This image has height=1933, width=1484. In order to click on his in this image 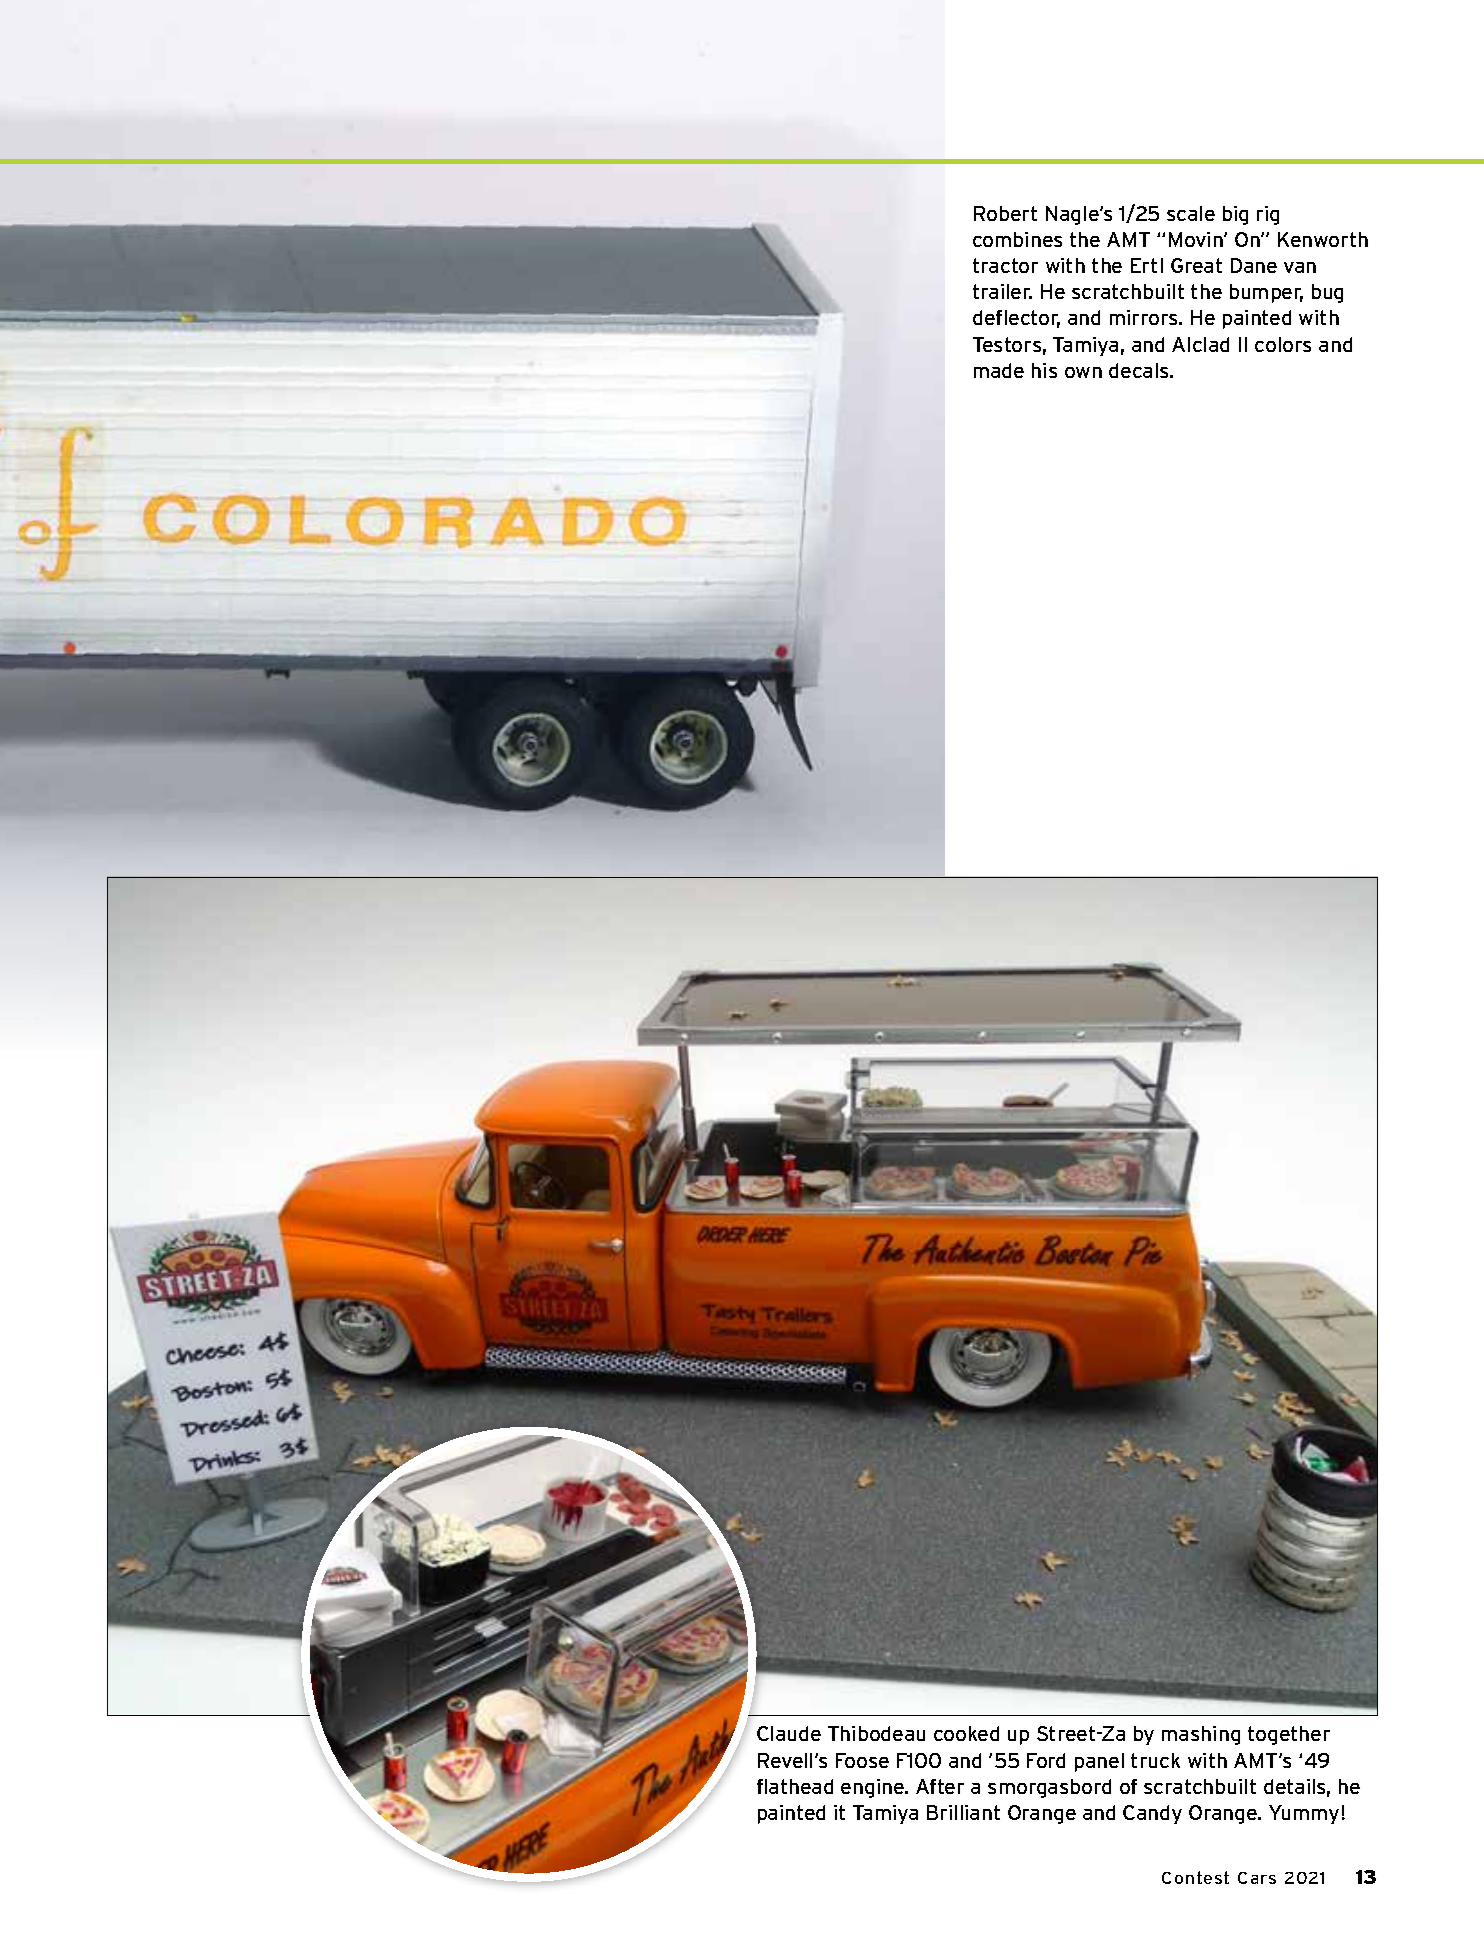, I will do `click(1044, 370)`.
